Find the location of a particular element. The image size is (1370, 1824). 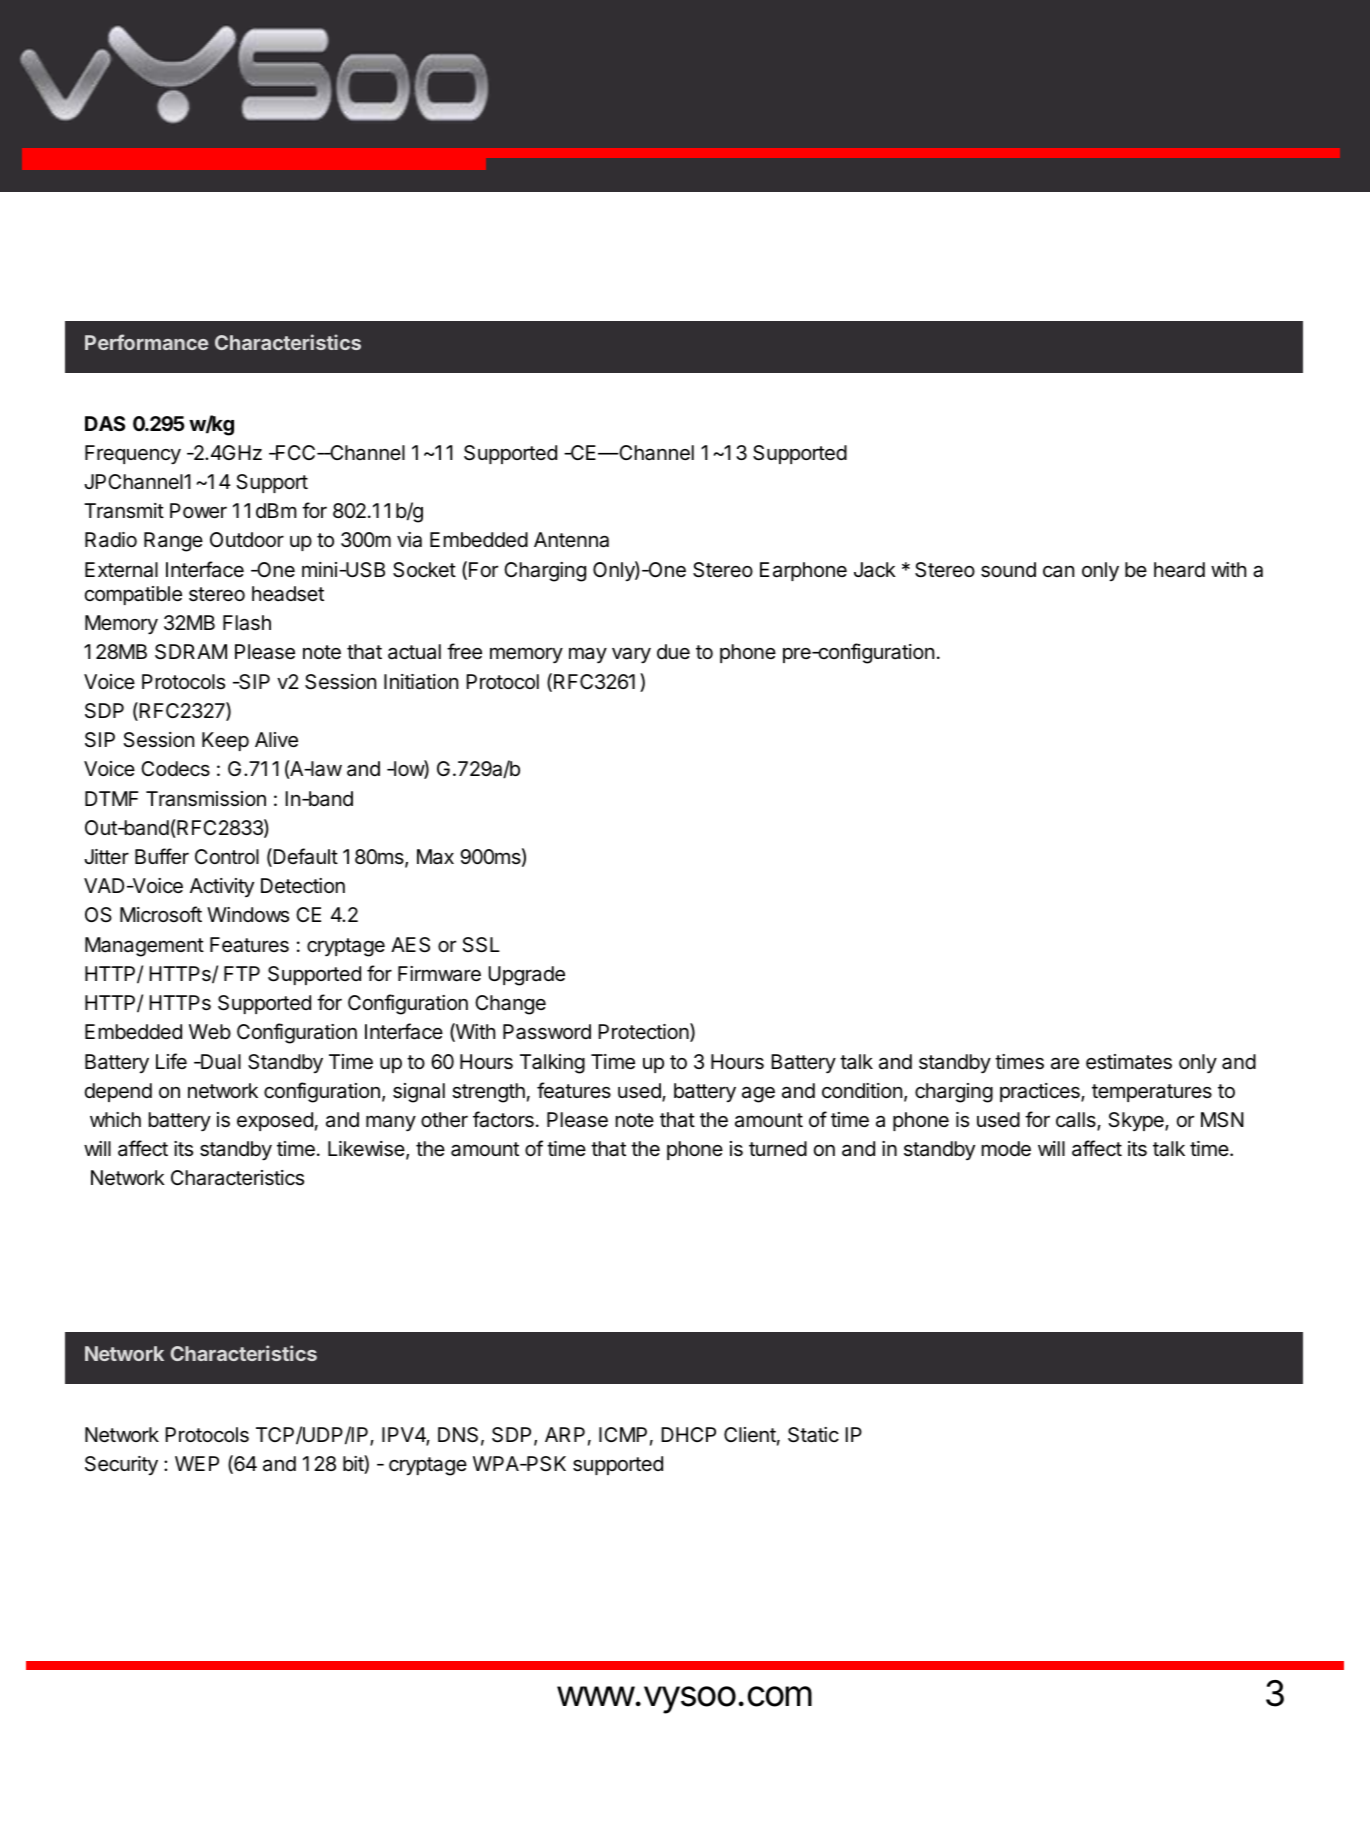

Performance is located at coordinates (147, 342).
